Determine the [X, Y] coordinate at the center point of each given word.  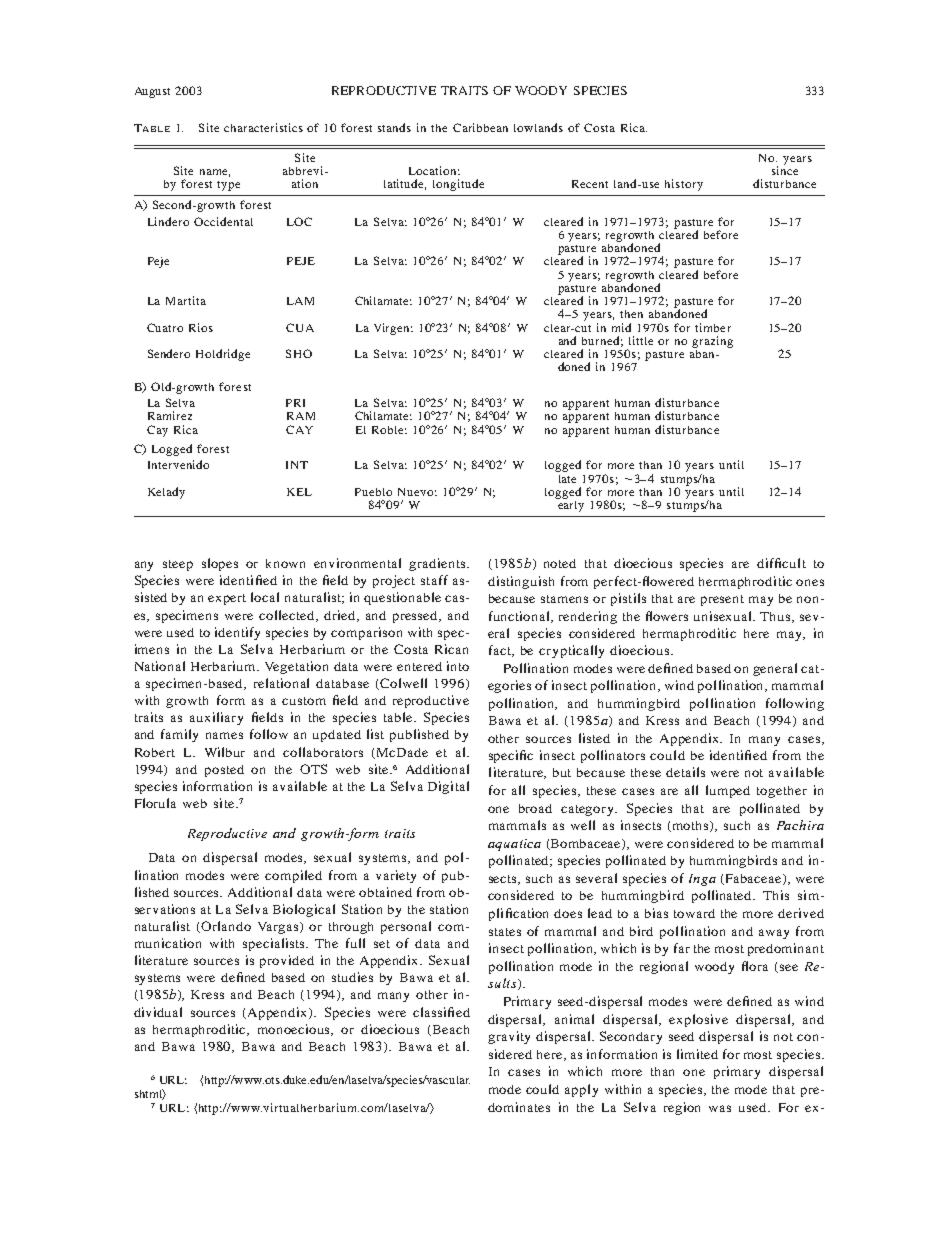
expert [227, 599]
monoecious [295, 1030]
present [722, 600]
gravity [509, 1037]
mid [621, 327]
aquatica [514, 845]
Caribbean [480, 127]
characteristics [263, 127]
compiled [293, 876]
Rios [201, 327]
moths [690, 826]
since [785, 169]
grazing [712, 342]
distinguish [521, 582]
